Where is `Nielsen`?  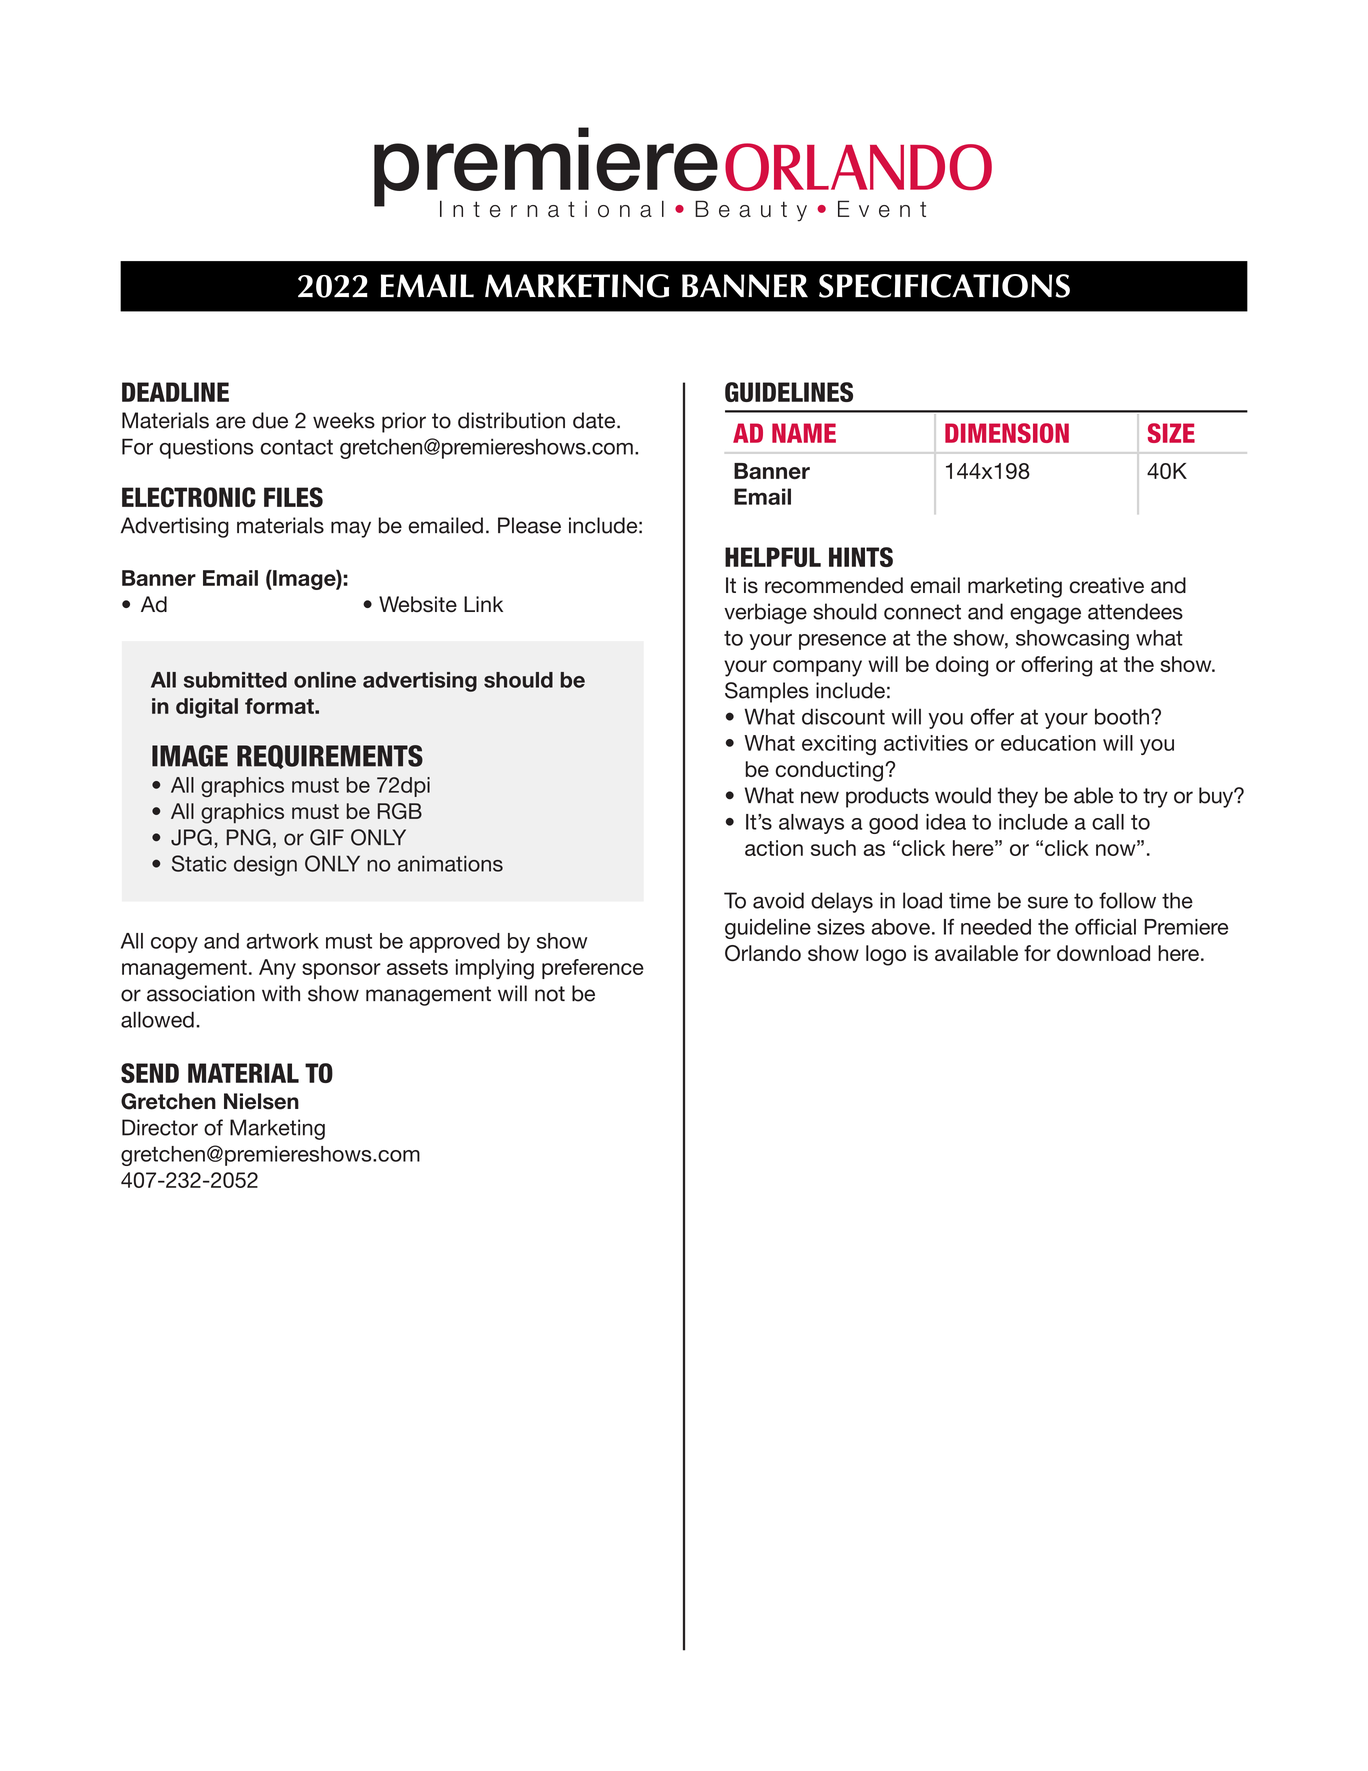
Nielsen is located at coordinates (261, 1101).
